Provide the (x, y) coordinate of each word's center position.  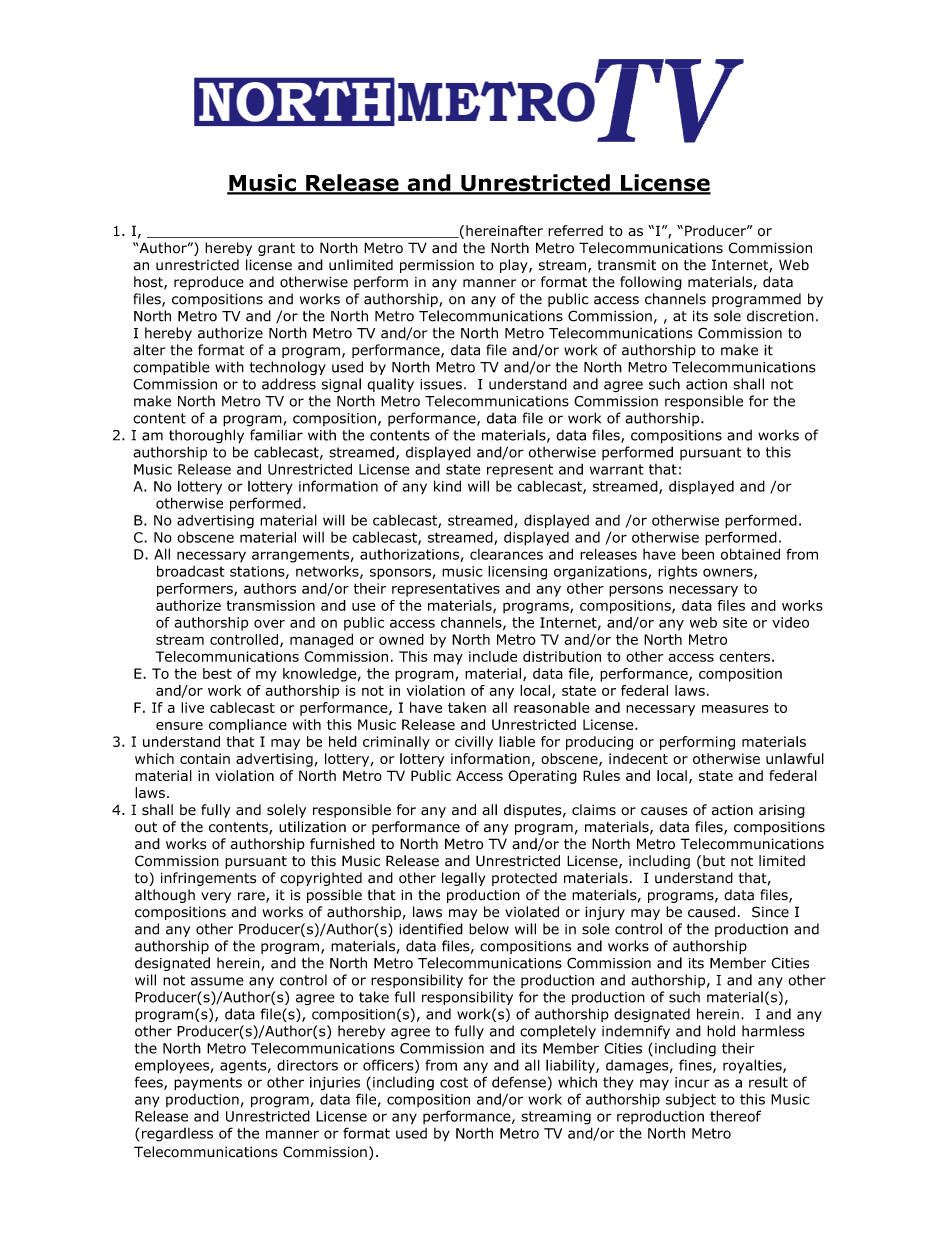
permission (437, 266)
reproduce (209, 283)
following (651, 283)
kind (447, 486)
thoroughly (206, 436)
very (216, 897)
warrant (617, 469)
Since (770, 912)
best (217, 673)
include (493, 656)
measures (735, 709)
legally (464, 879)
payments (208, 1084)
